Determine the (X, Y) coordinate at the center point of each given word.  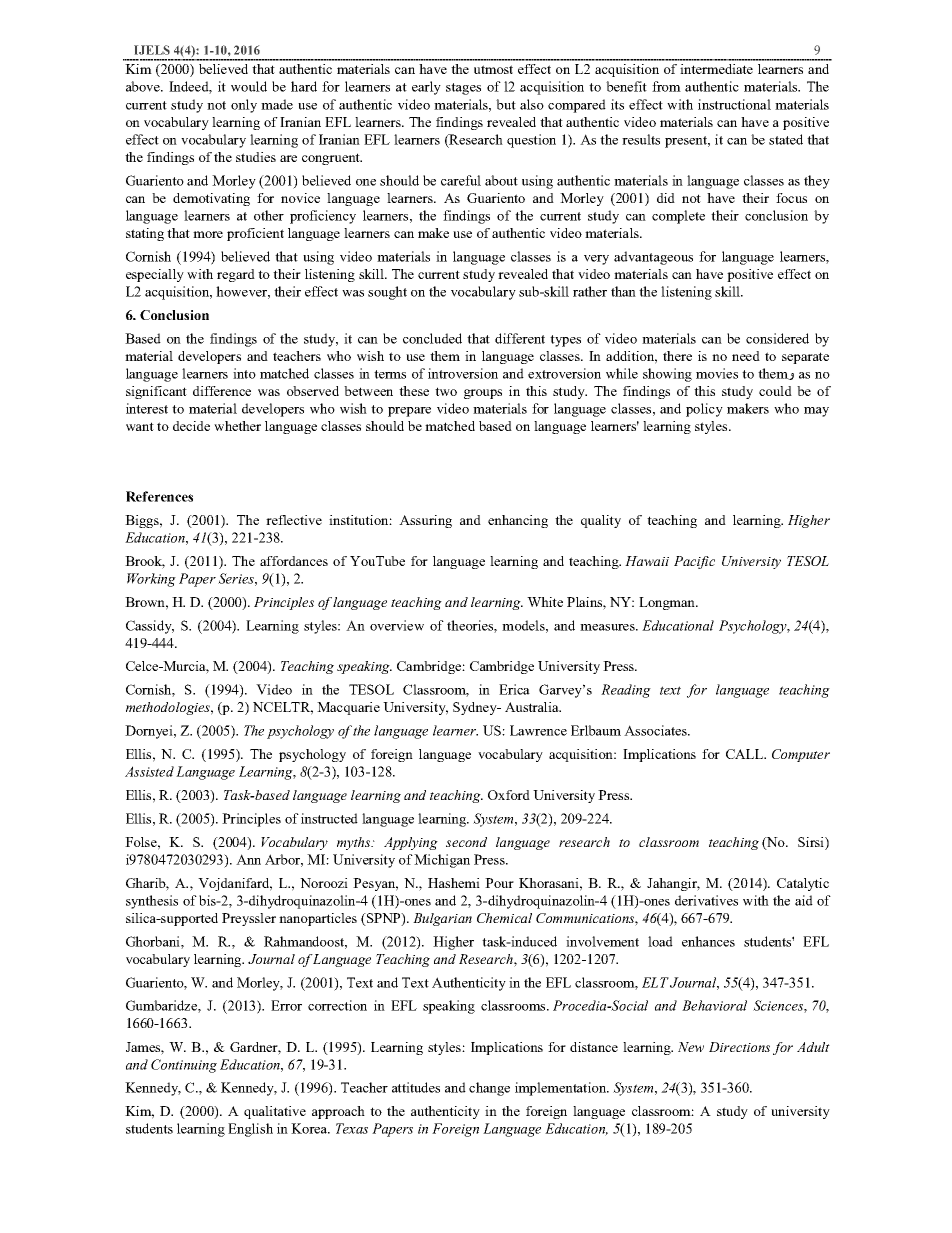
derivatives (706, 900)
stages (463, 89)
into (244, 373)
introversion (463, 373)
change (489, 1089)
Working (151, 580)
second (466, 842)
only (244, 106)
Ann (248, 859)
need (746, 356)
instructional (734, 104)
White (545, 602)
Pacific (694, 562)
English (250, 1130)
